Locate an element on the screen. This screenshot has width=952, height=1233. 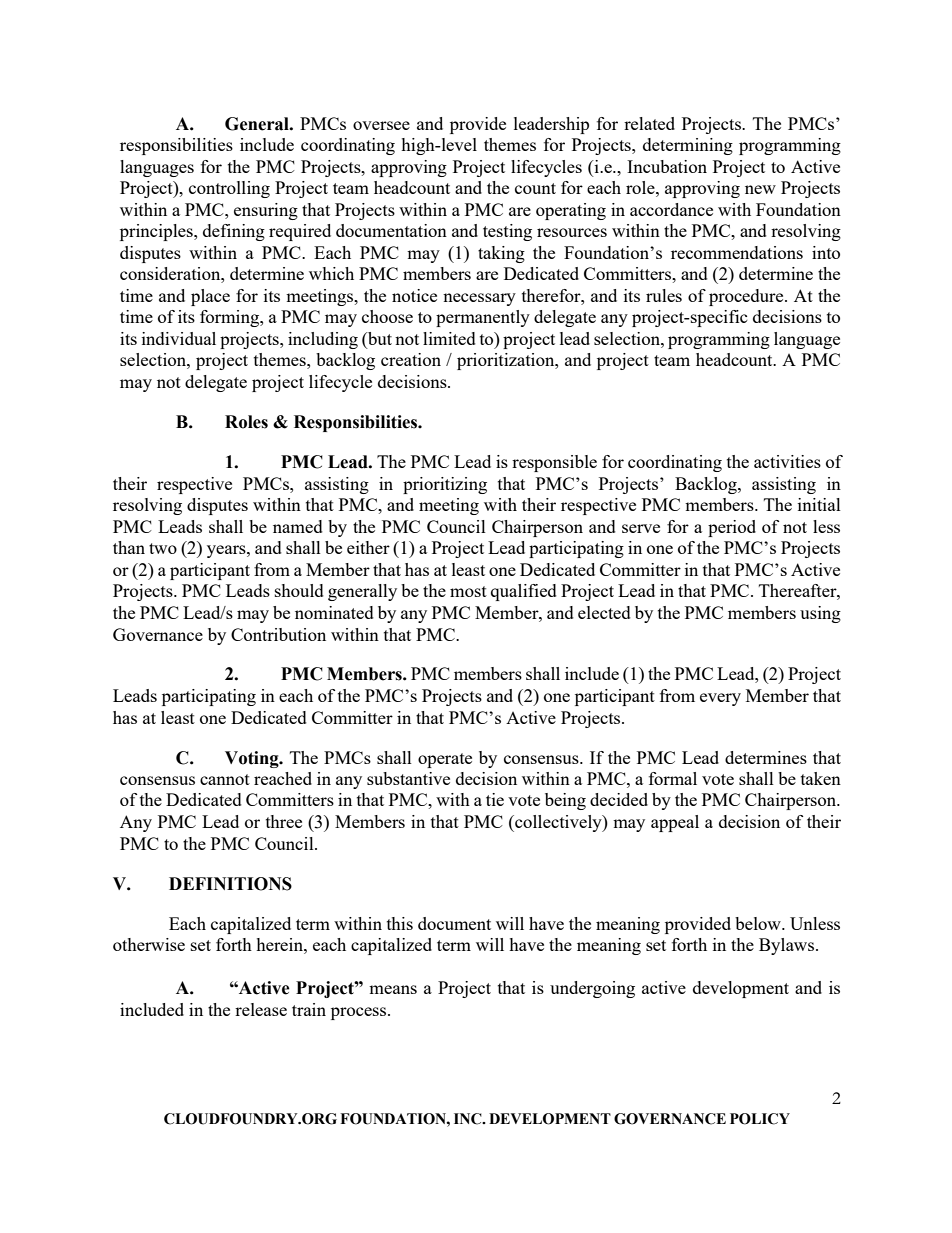
new is located at coordinates (760, 189).
